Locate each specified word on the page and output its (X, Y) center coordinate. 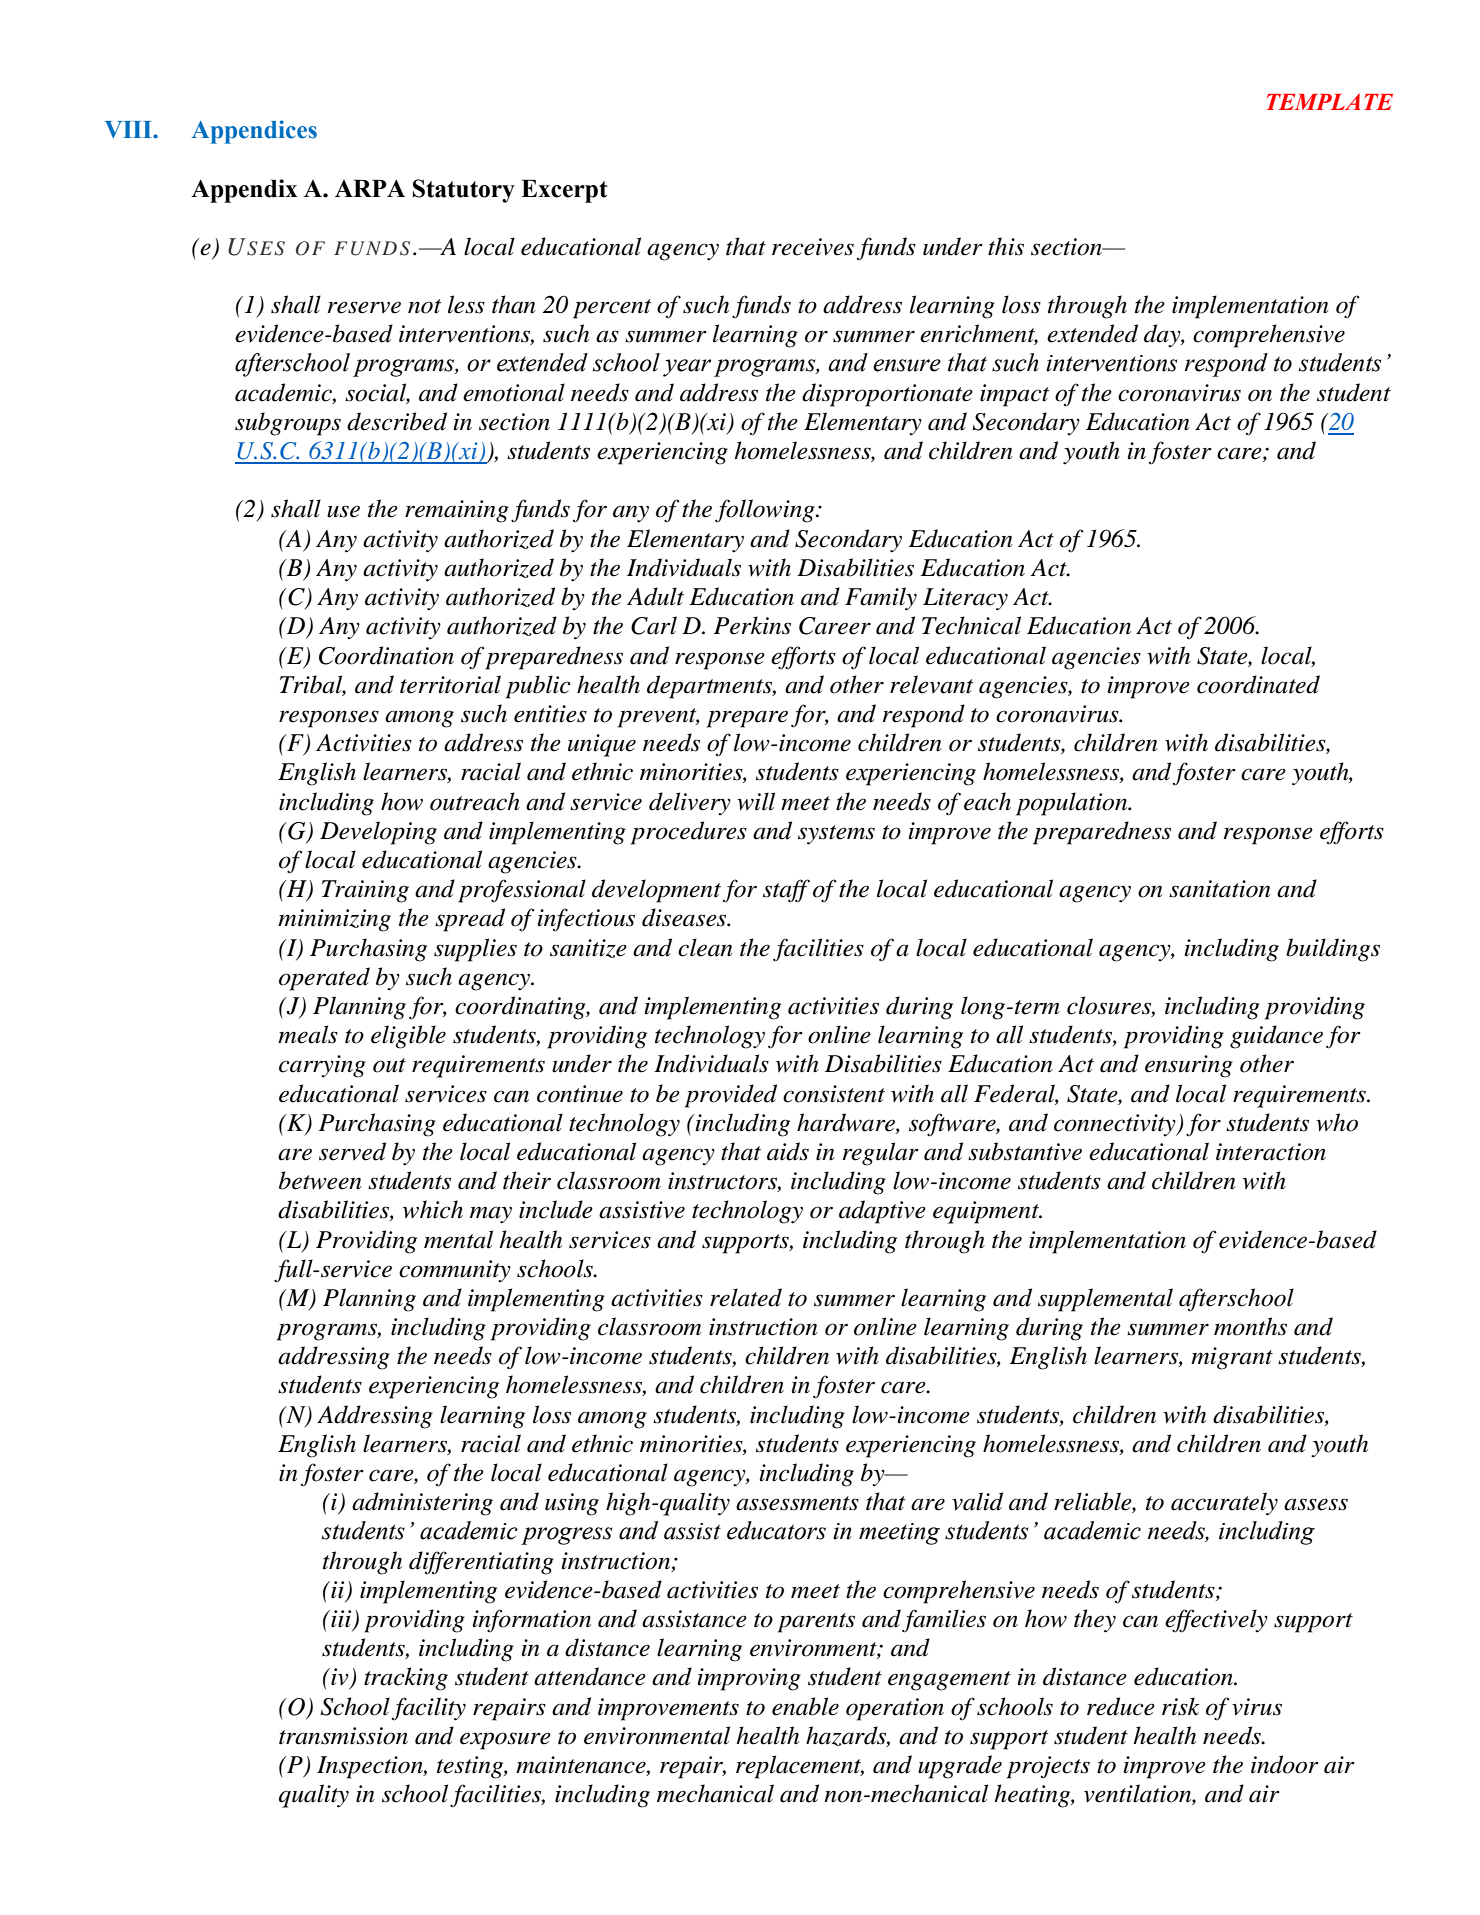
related (746, 1297)
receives (813, 247)
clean (705, 947)
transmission (343, 1736)
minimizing (334, 920)
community (455, 1271)
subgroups (288, 424)
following (766, 511)
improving (749, 1679)
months (1250, 1326)
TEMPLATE (1329, 101)
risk (1181, 1706)
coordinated (1258, 684)
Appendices (254, 132)
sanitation (1220, 889)
